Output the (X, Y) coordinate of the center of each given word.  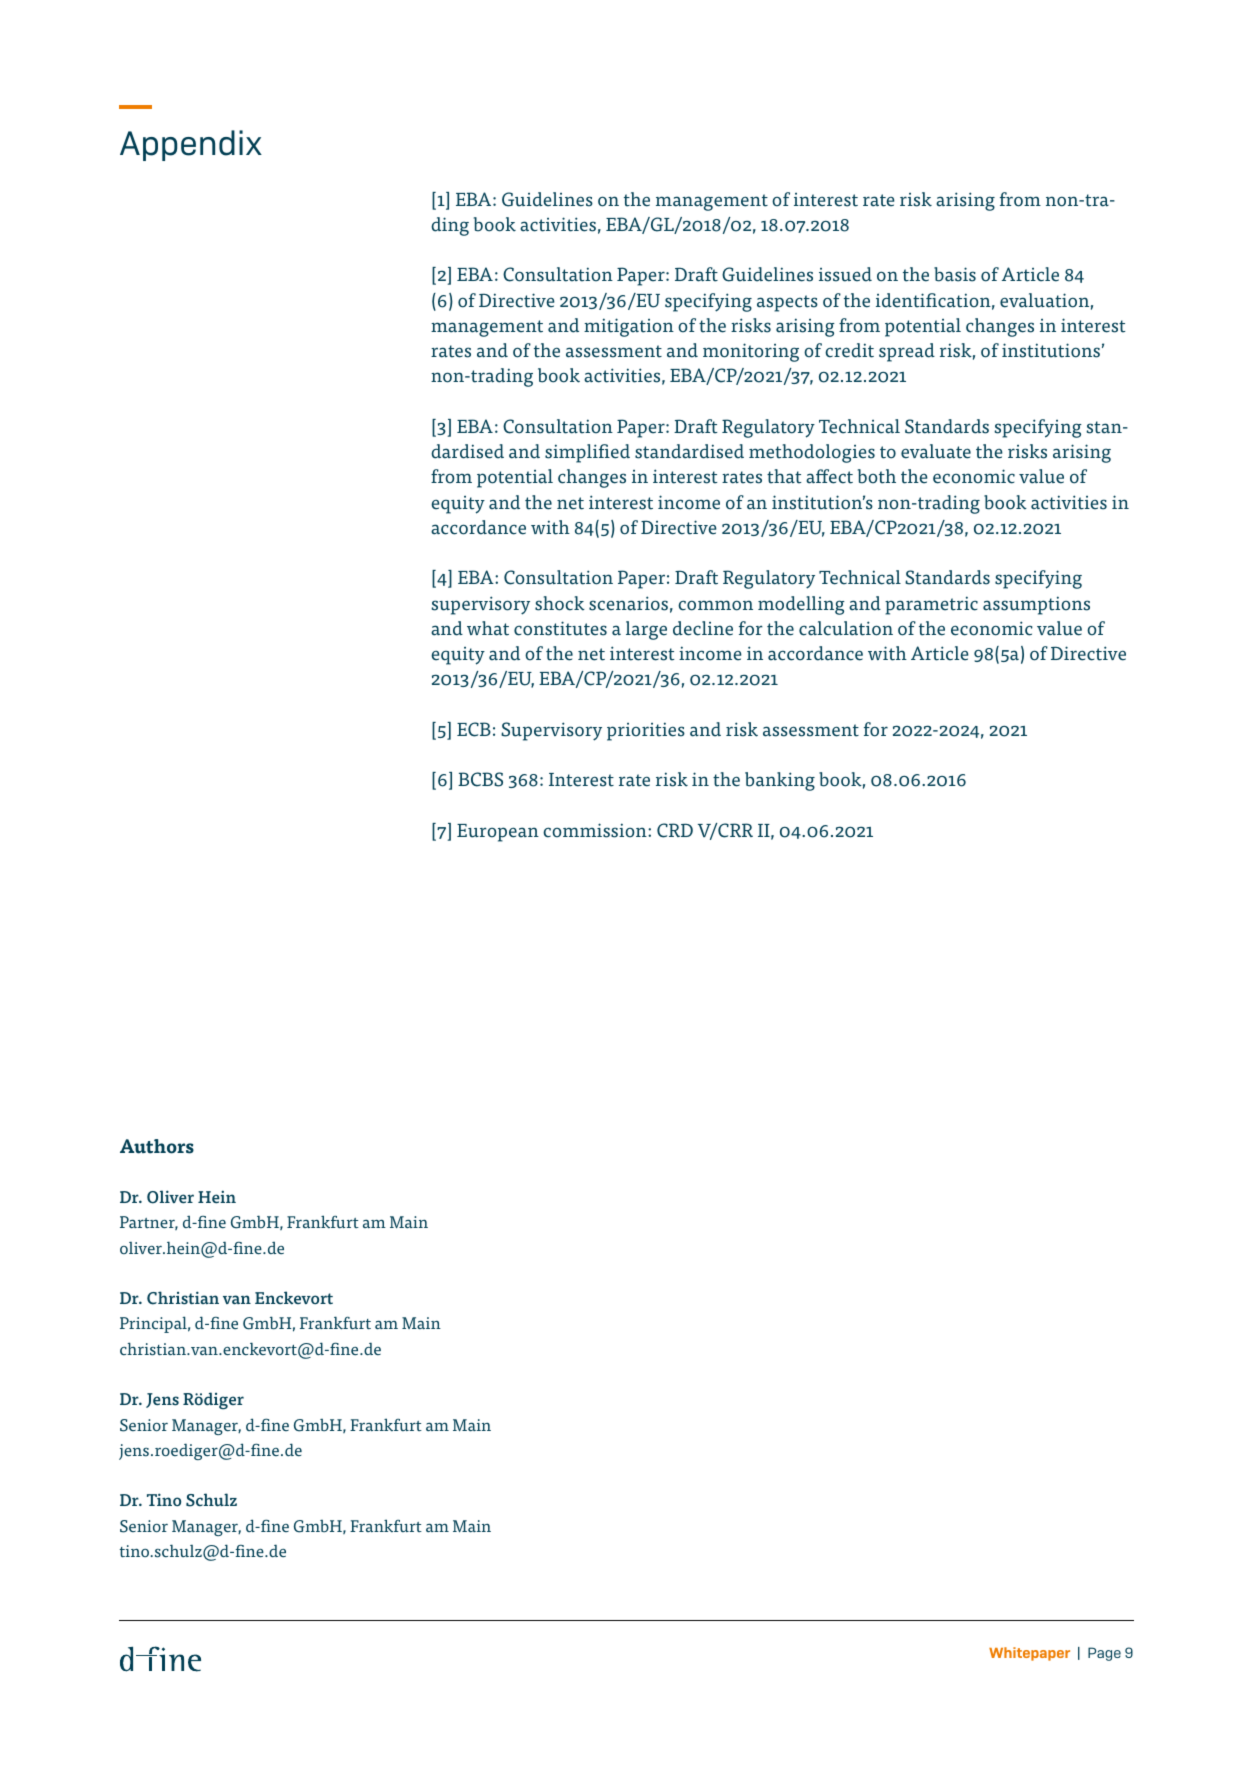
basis (955, 274)
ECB (474, 729)
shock (560, 603)
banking (780, 781)
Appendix (191, 145)
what (488, 628)
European (498, 833)
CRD (675, 830)
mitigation (629, 327)
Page (1104, 1654)
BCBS (480, 779)
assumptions (1036, 605)
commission (596, 830)
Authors (157, 1146)
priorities (646, 731)
